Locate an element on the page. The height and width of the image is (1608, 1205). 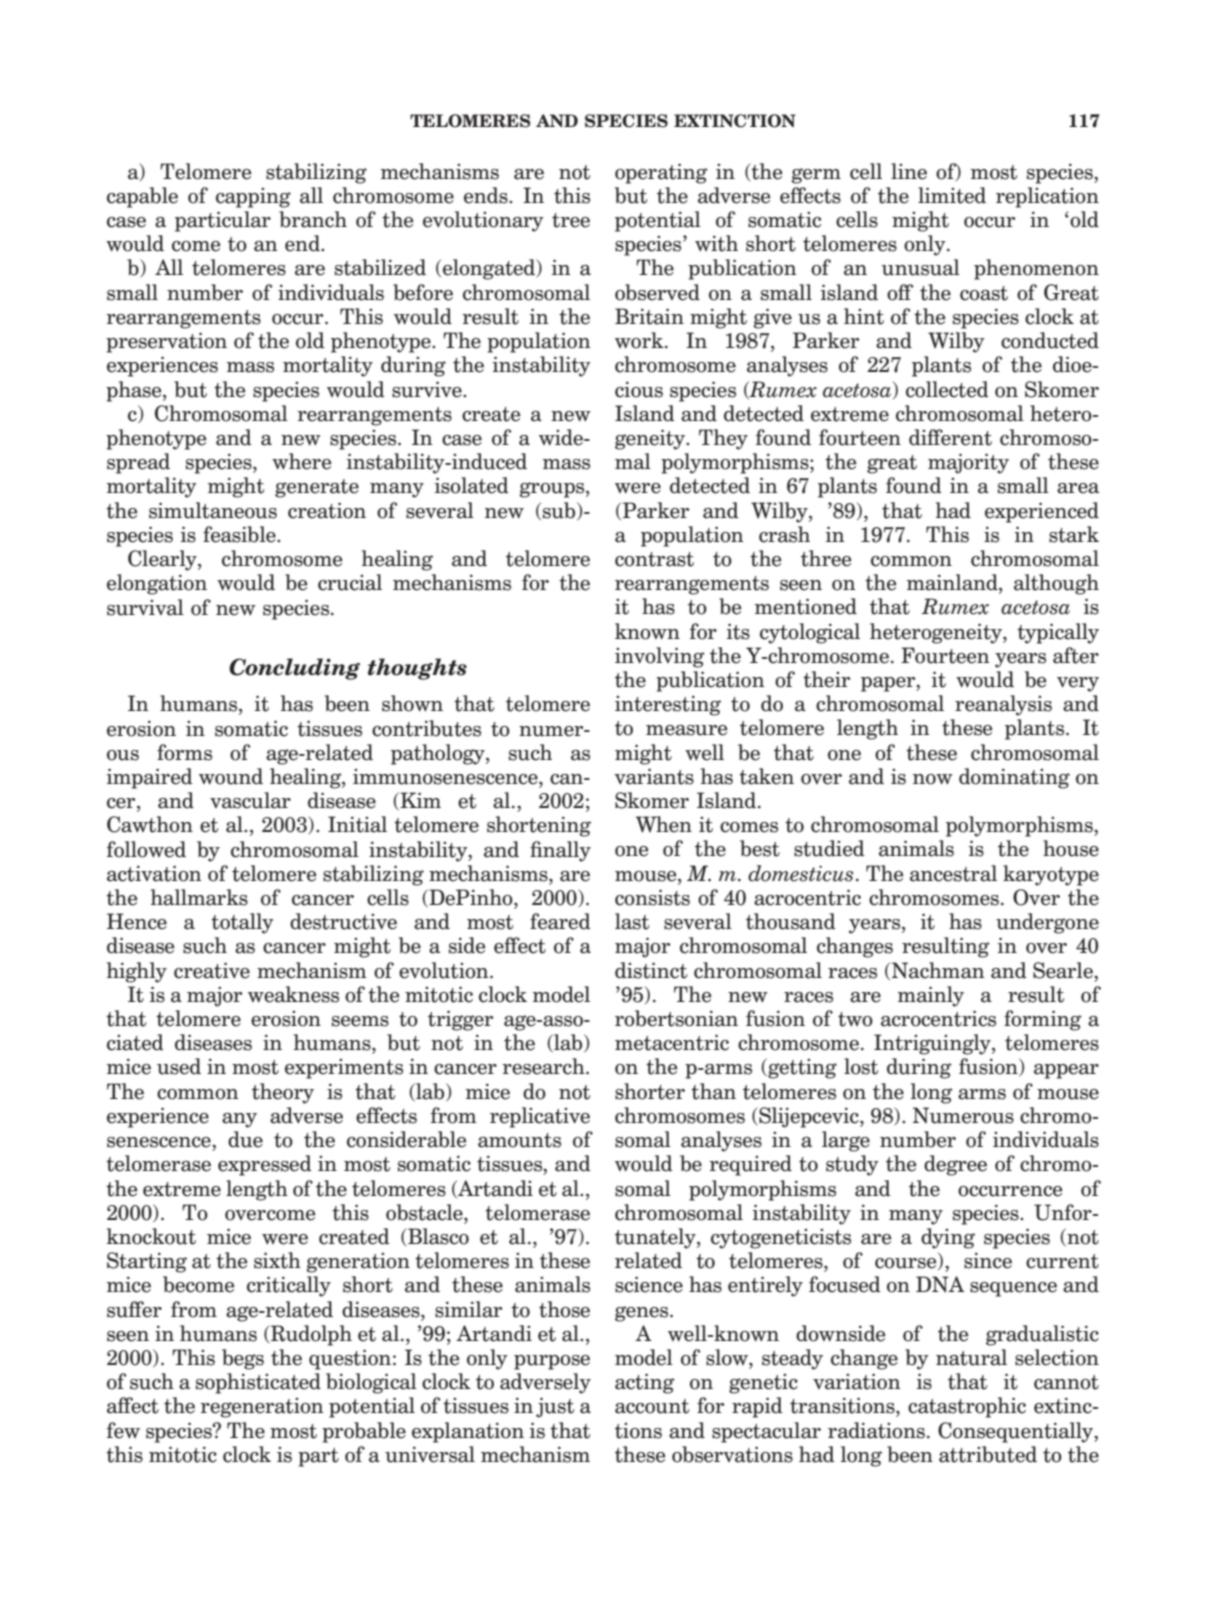
vascular is located at coordinates (250, 800).
